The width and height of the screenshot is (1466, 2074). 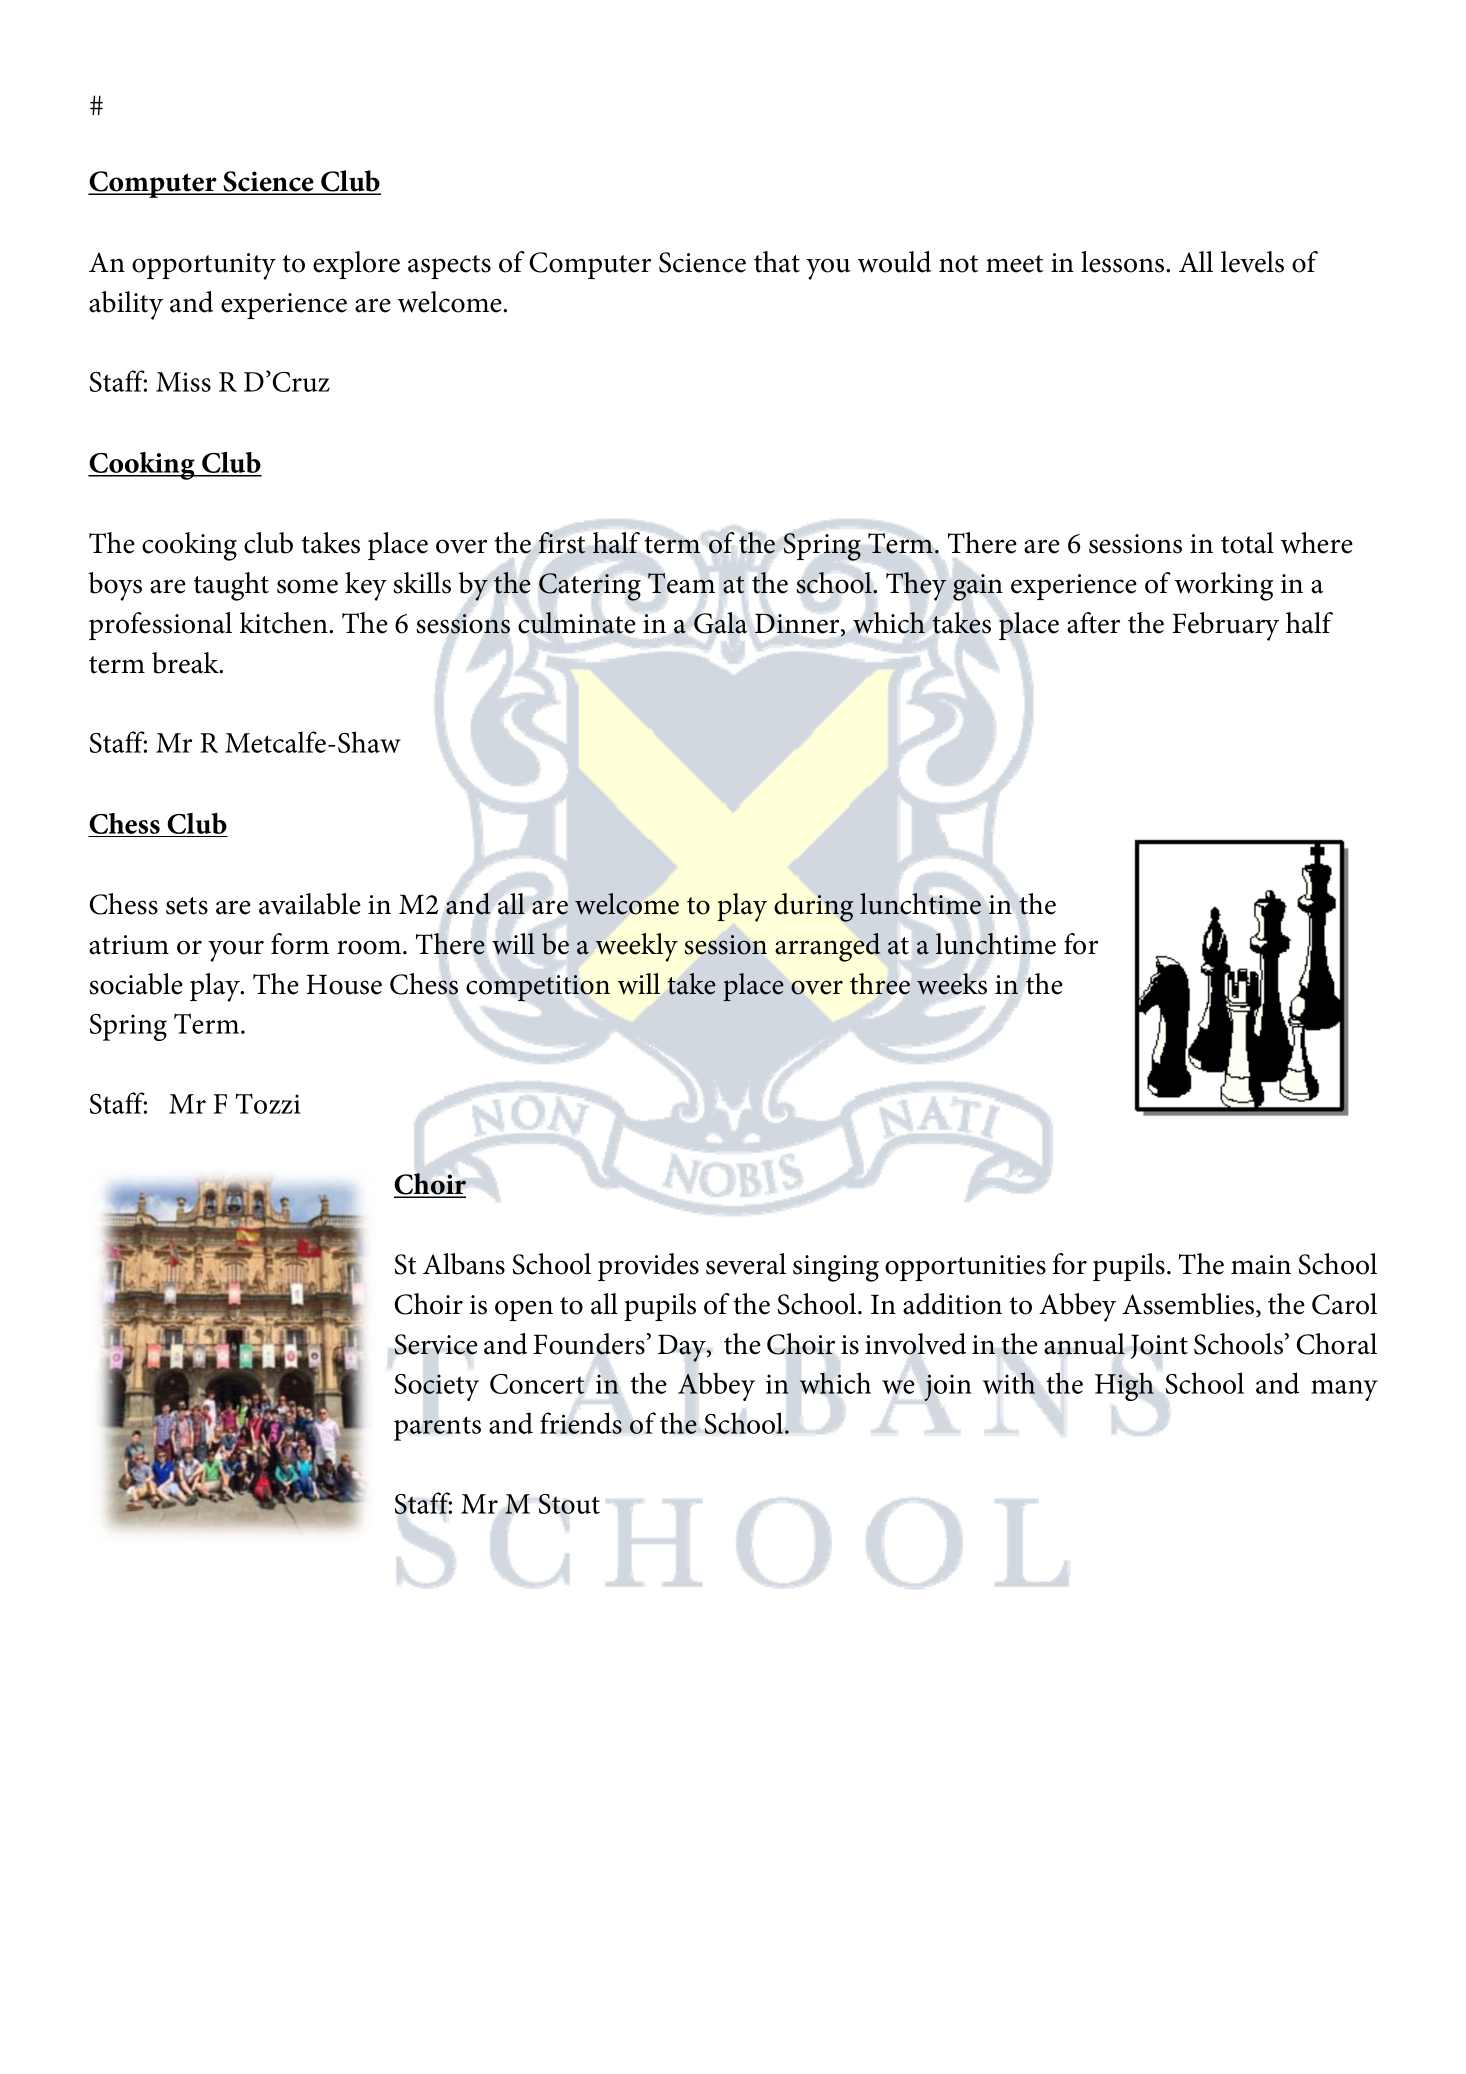 What do you see at coordinates (880, 984) in the screenshot?
I see `three` at bounding box center [880, 984].
